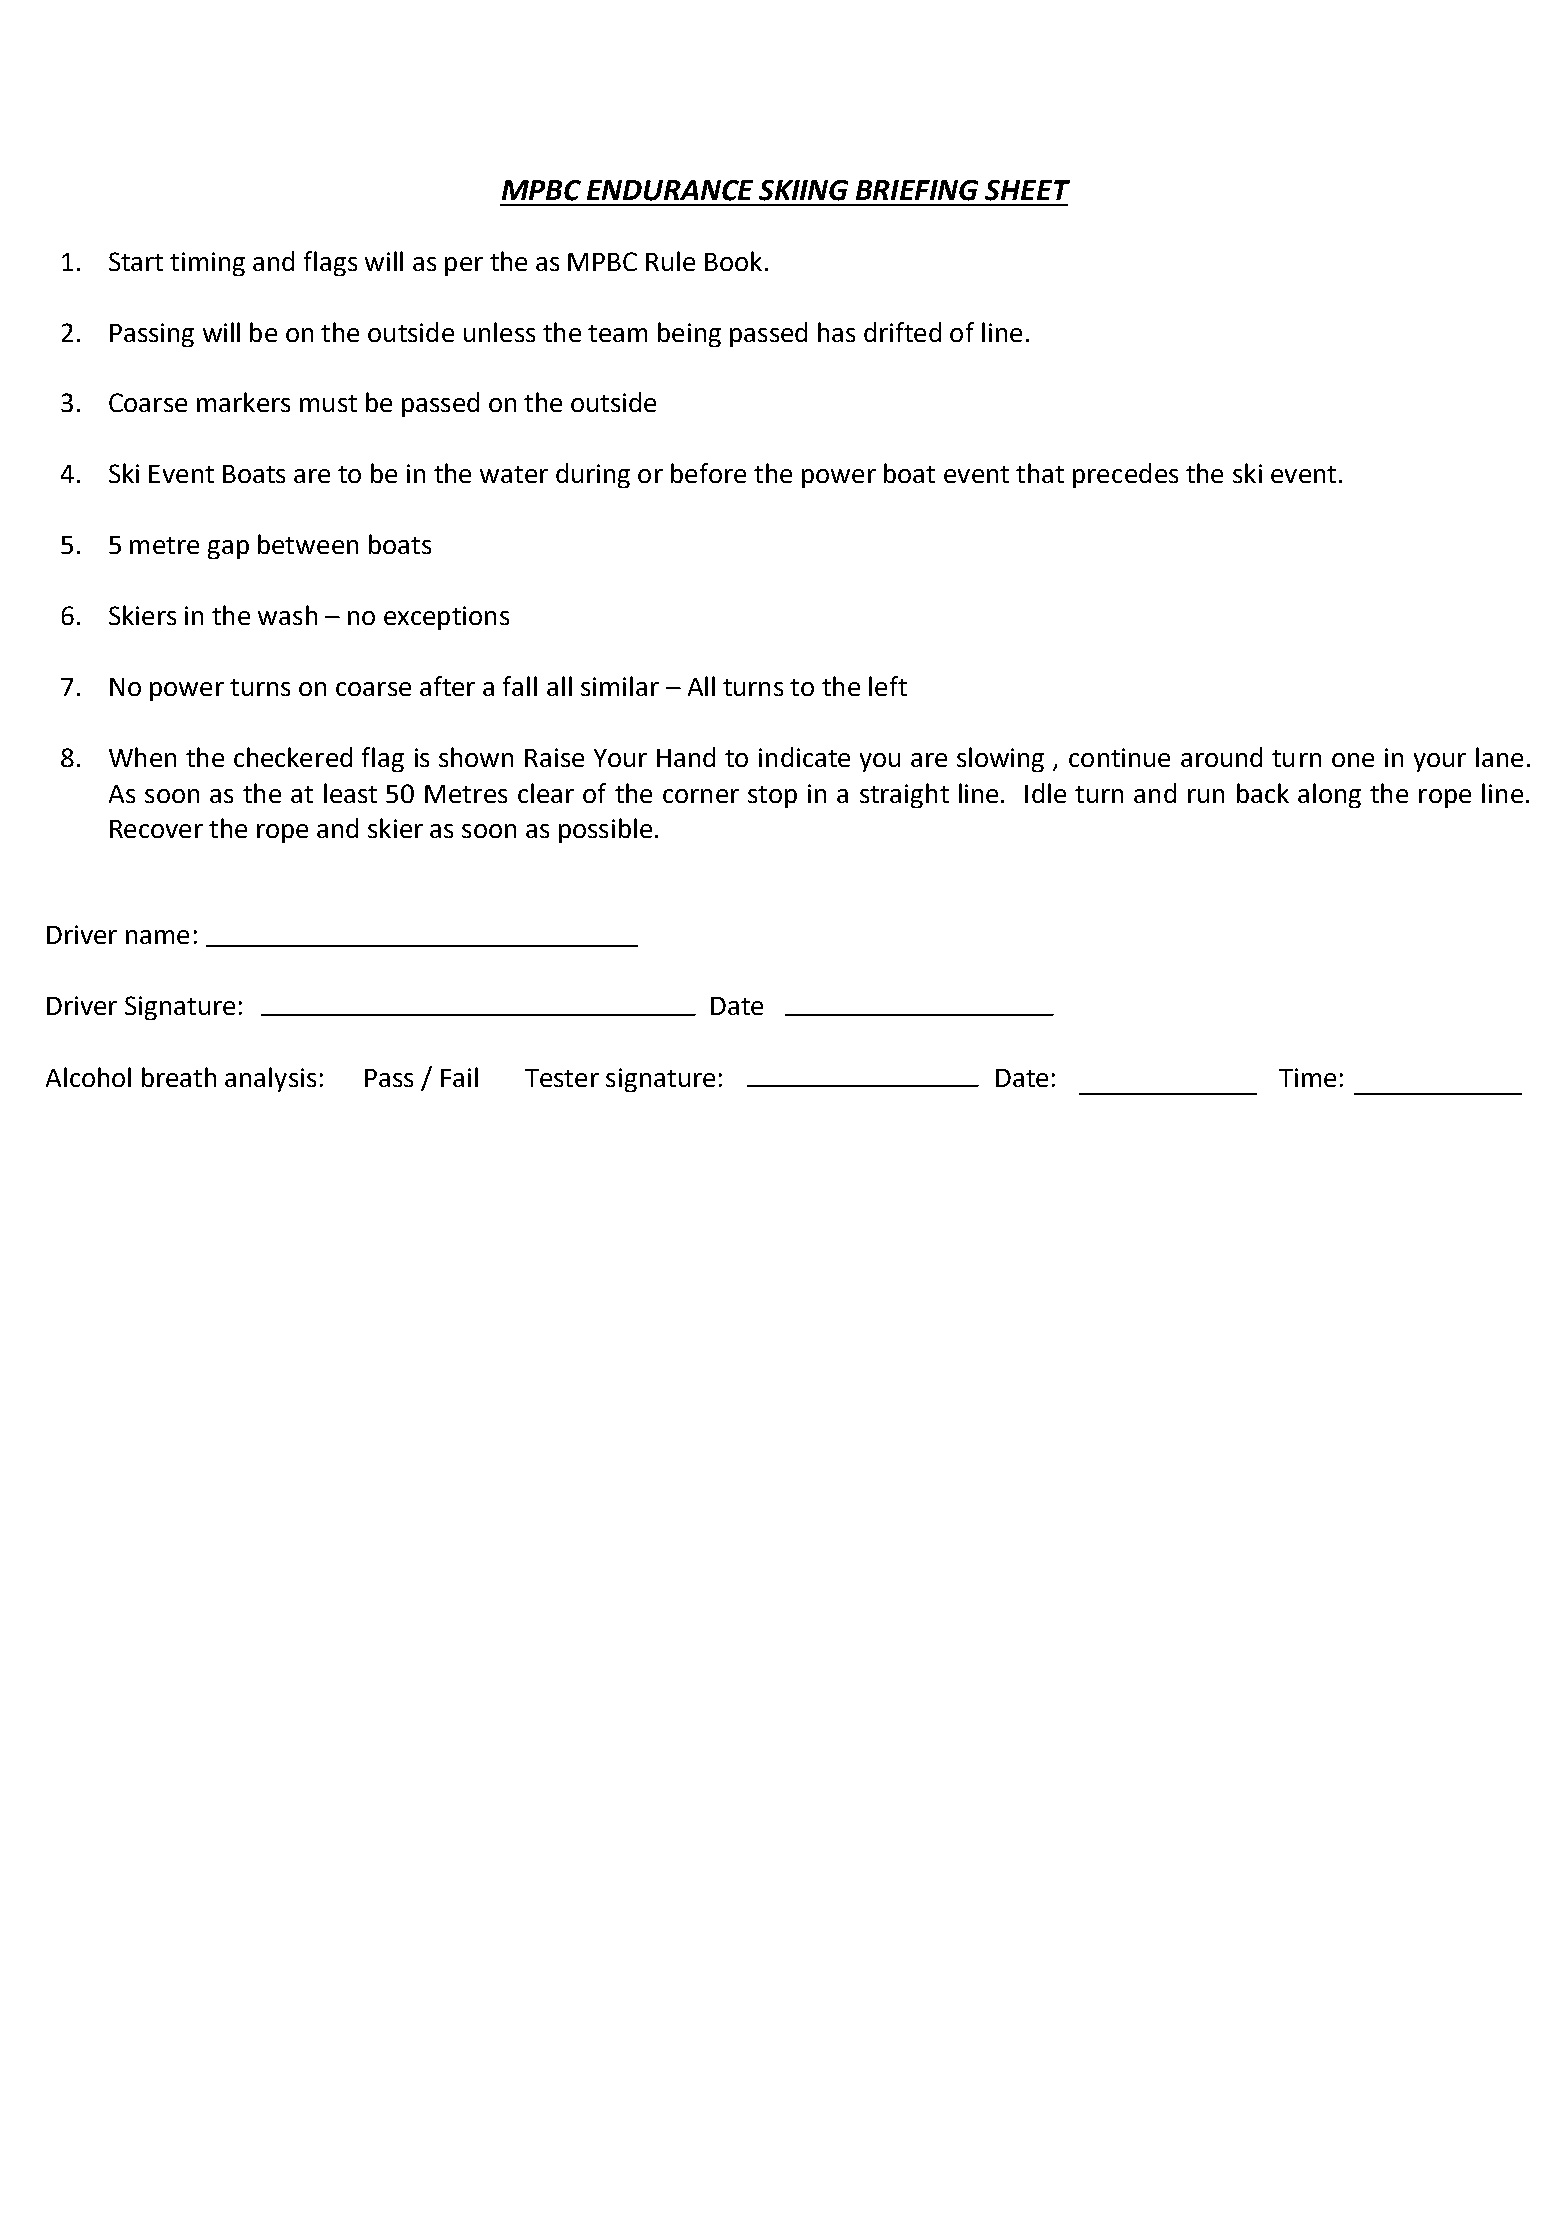 The image size is (1568, 2218). What do you see at coordinates (287, 615) in the page?
I see `wash` at bounding box center [287, 615].
